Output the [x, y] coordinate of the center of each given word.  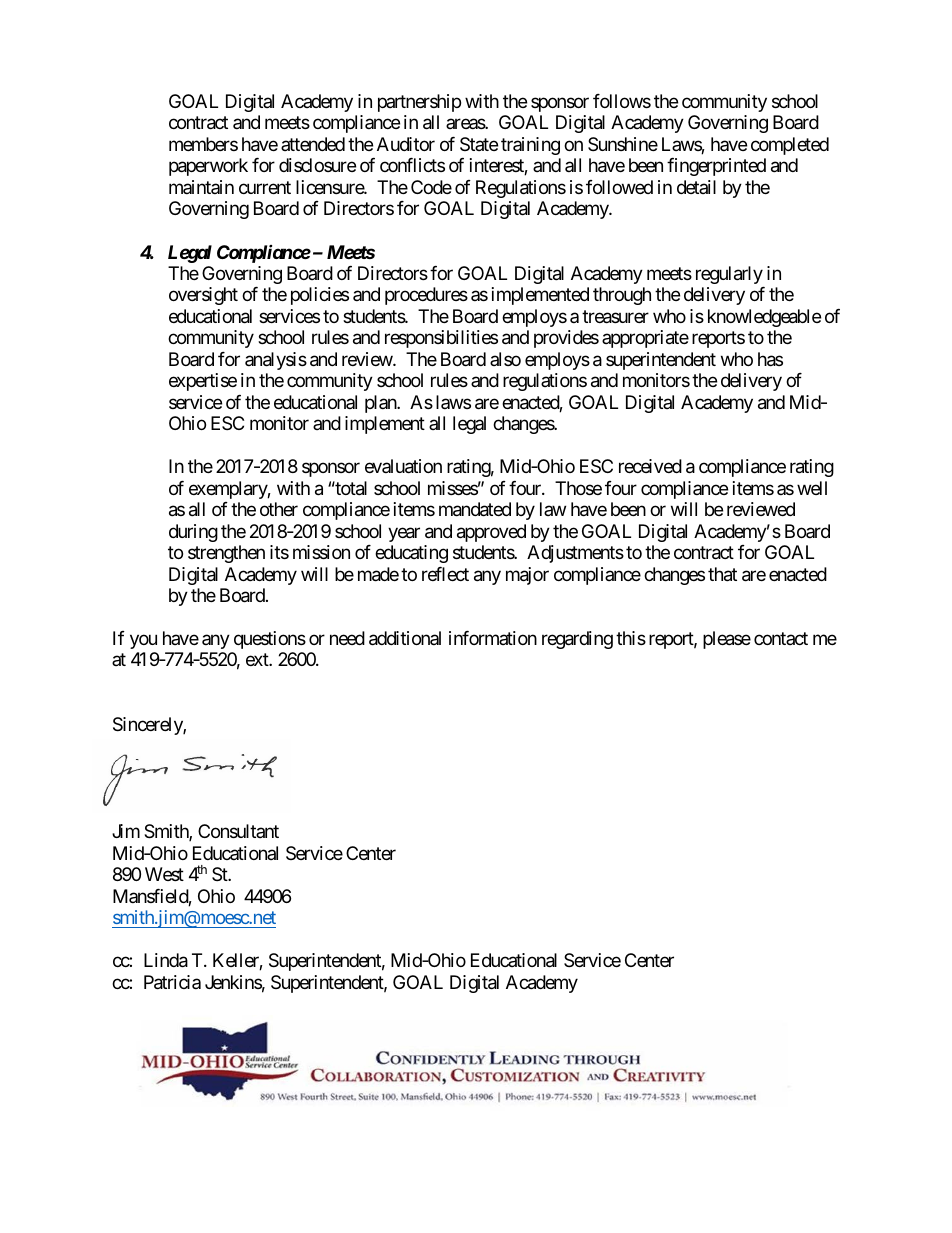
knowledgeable [764, 318]
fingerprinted [716, 167]
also [505, 359]
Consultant [238, 831]
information [493, 638]
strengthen [226, 554]
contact [781, 638]
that [722, 574]
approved [491, 533]
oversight [203, 296]
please [727, 640]
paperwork [208, 167]
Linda [166, 960]
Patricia [172, 982]
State [479, 144]
